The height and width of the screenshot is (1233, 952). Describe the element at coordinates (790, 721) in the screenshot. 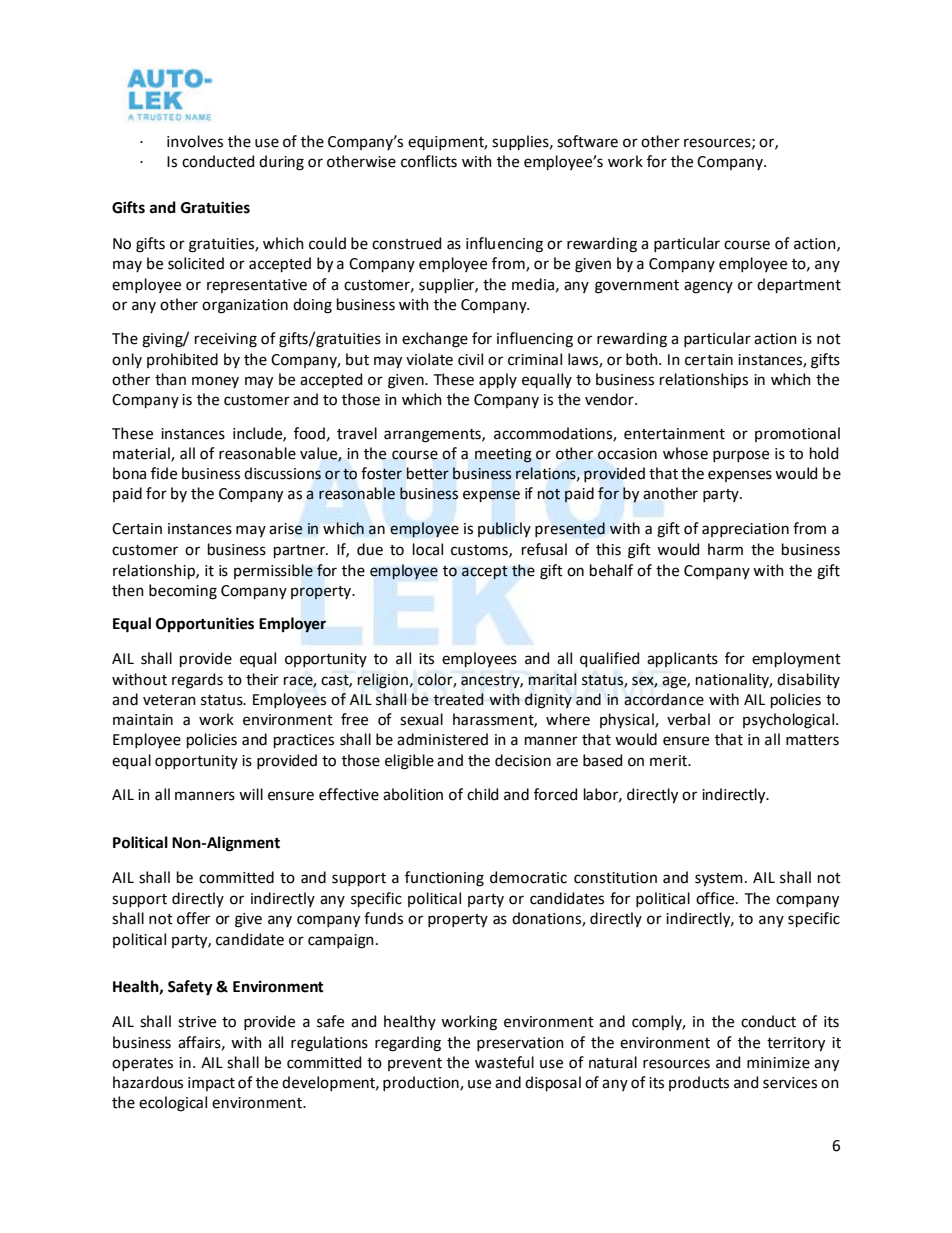

I see `psychological` at that location.
